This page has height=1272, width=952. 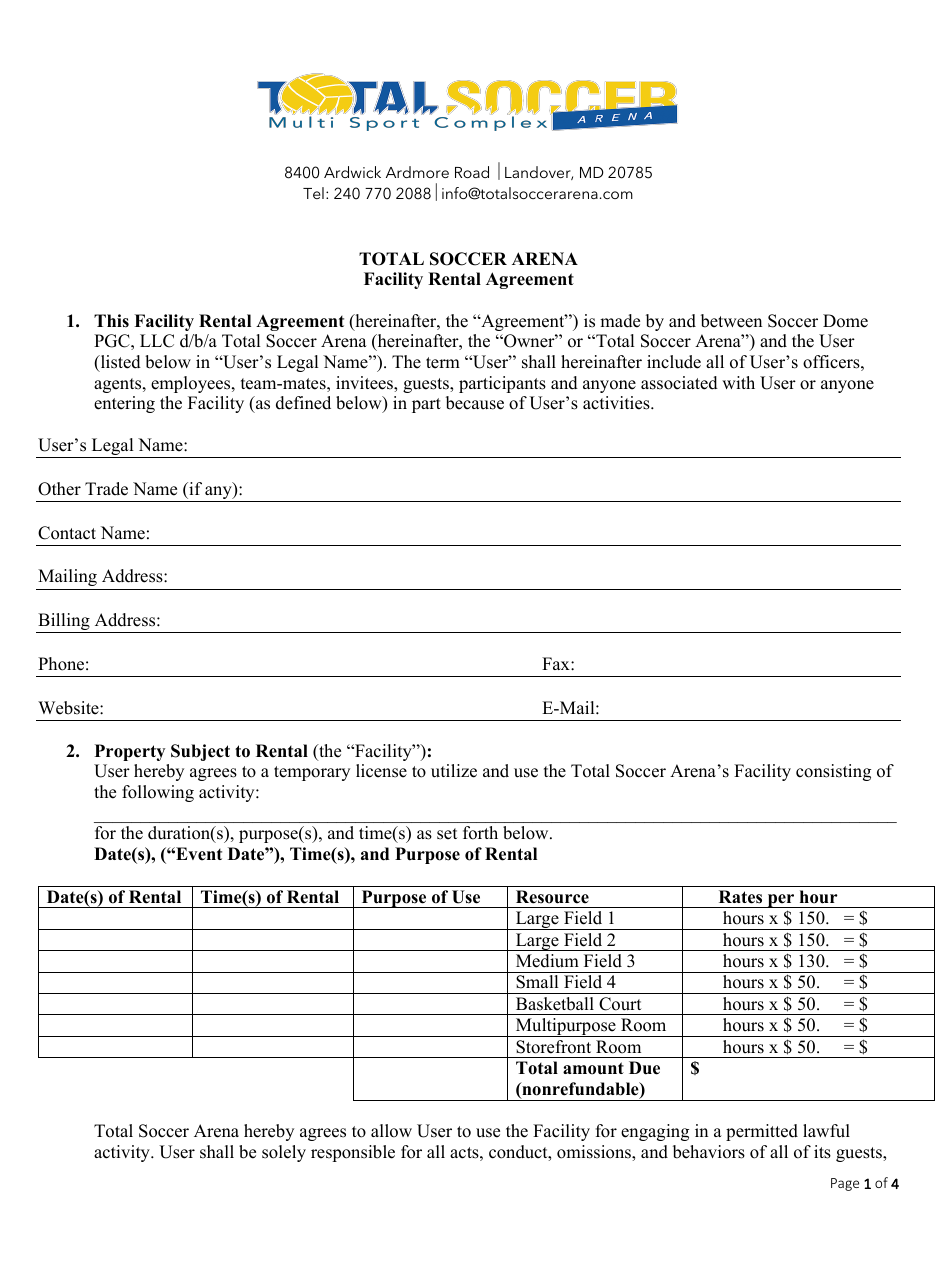 I want to click on Medium, so click(x=547, y=961).
